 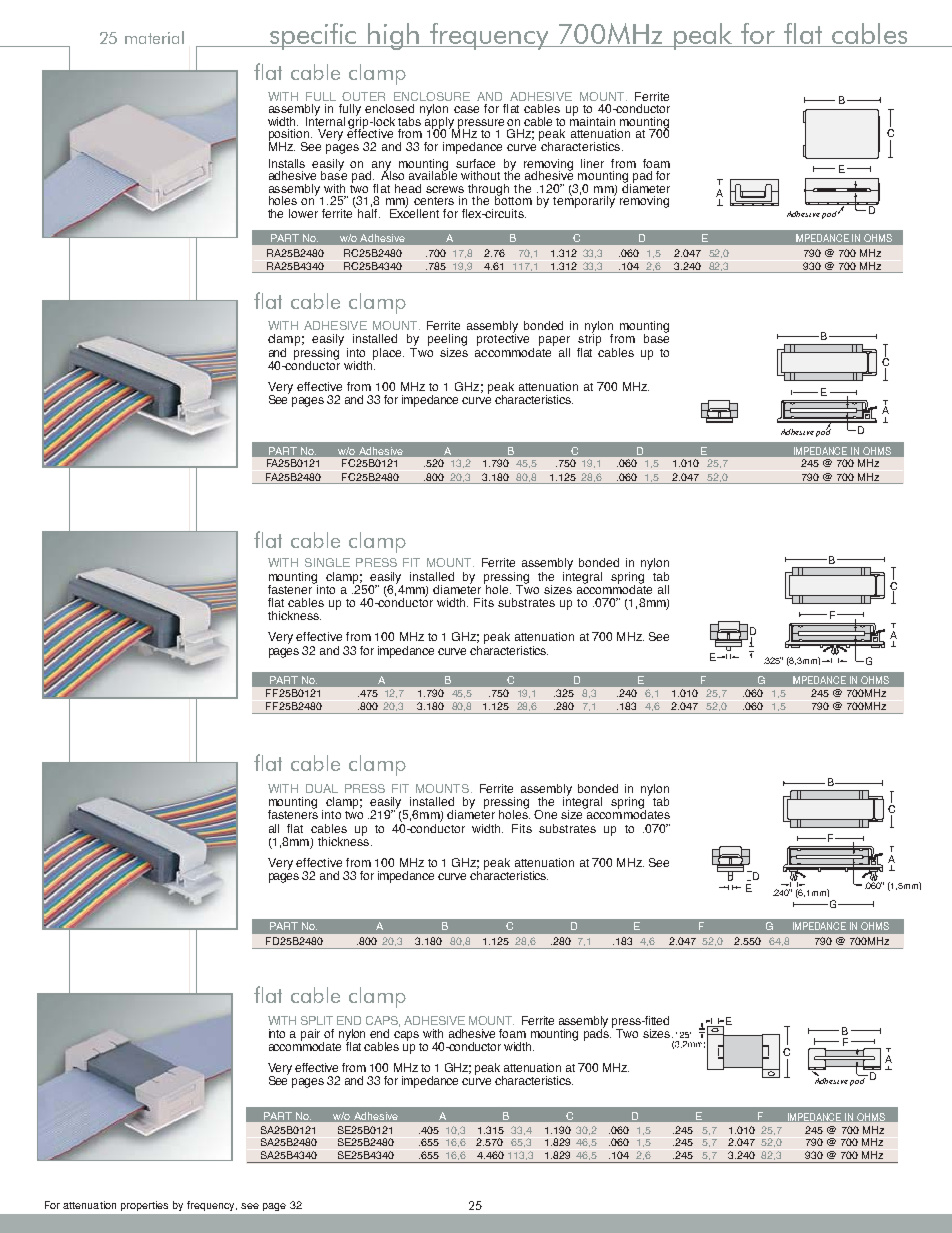 I want to click on material, so click(x=154, y=37).
